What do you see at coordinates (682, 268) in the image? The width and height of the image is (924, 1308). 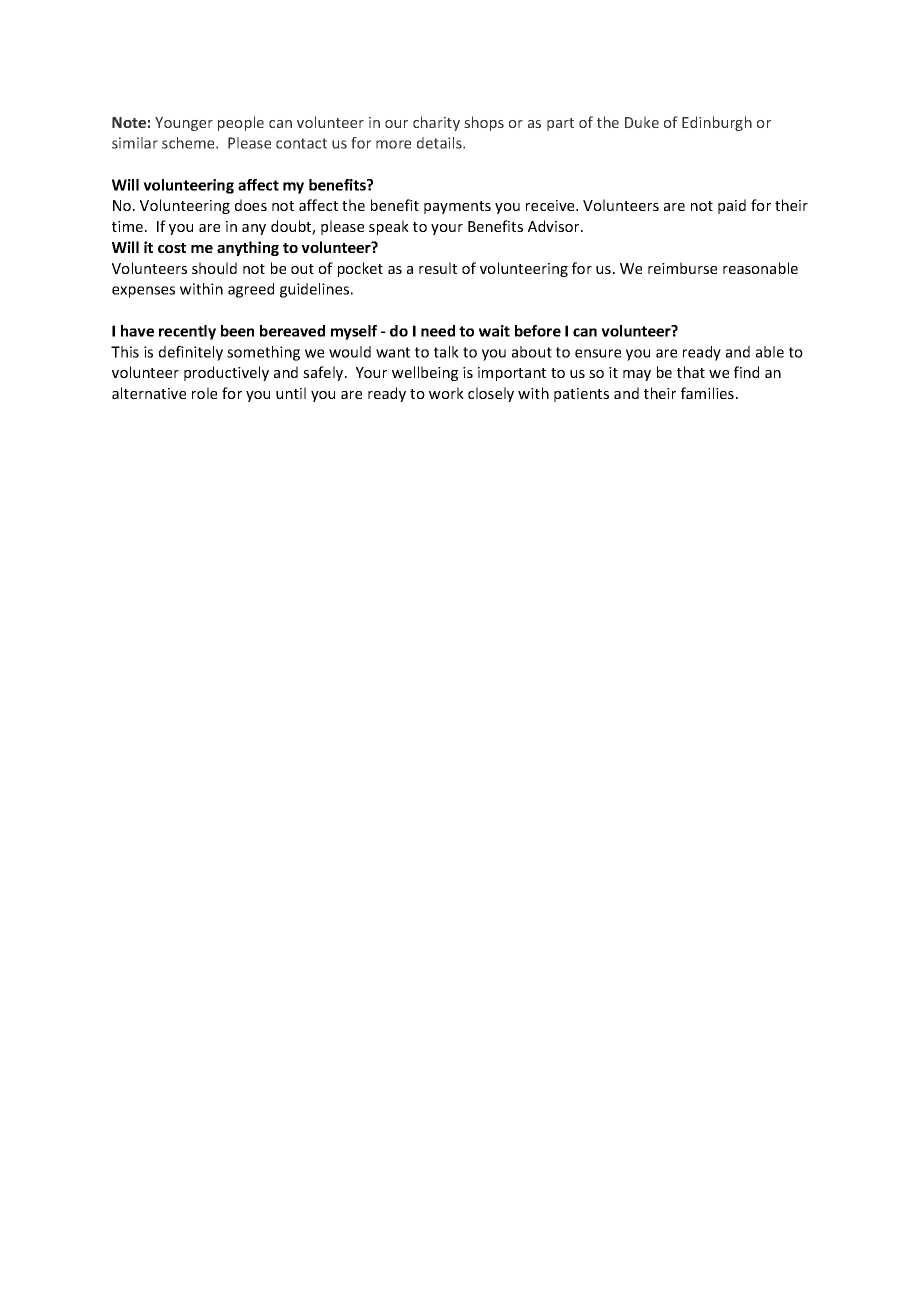 I see `reimburse` at bounding box center [682, 268].
